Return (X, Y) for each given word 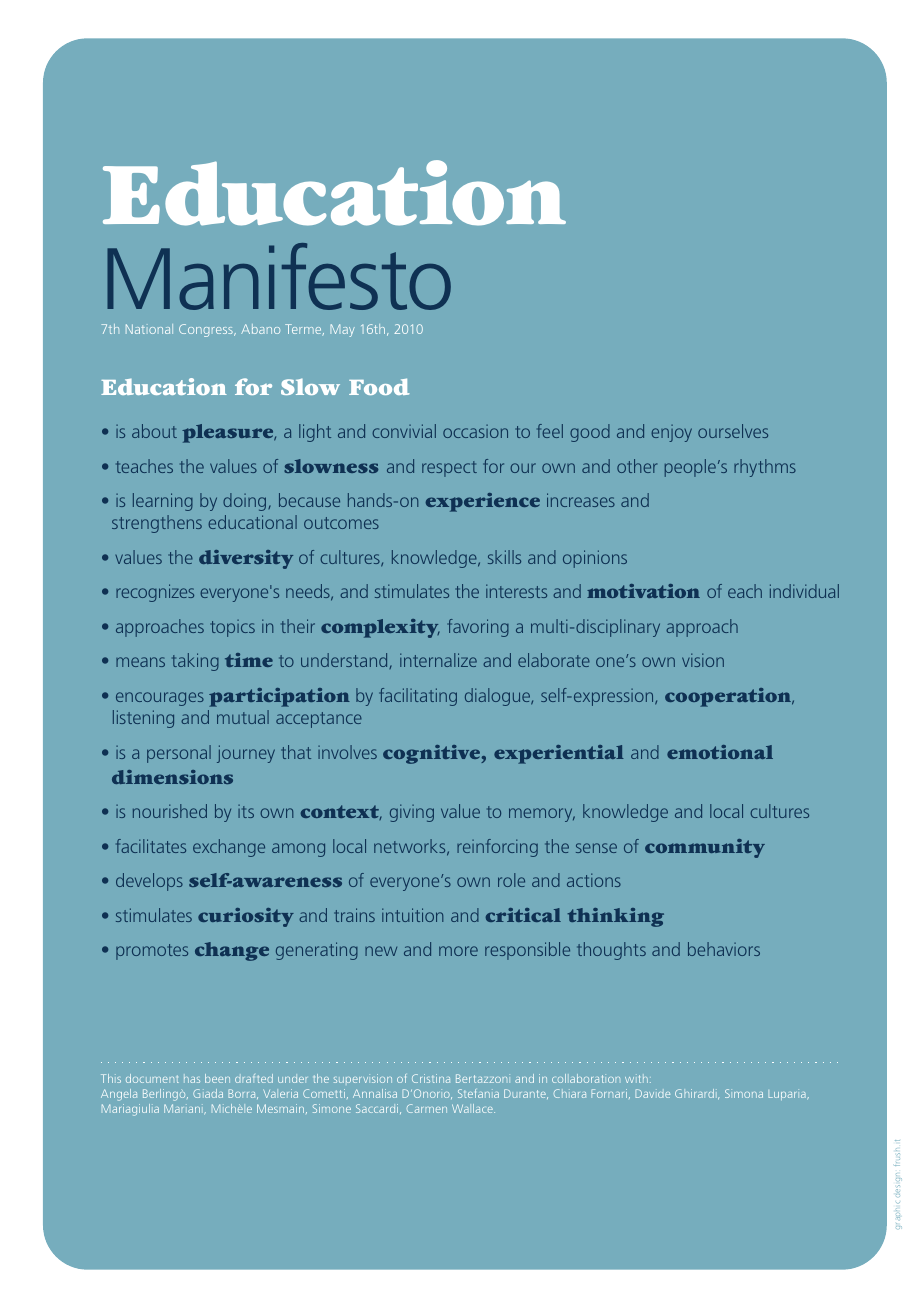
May (342, 330)
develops (149, 882)
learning (163, 502)
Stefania (478, 1093)
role (511, 880)
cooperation (729, 697)
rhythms (765, 468)
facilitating (418, 697)
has (192, 1080)
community (705, 848)
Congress (207, 330)
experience (483, 502)
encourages (160, 699)
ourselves (733, 431)
